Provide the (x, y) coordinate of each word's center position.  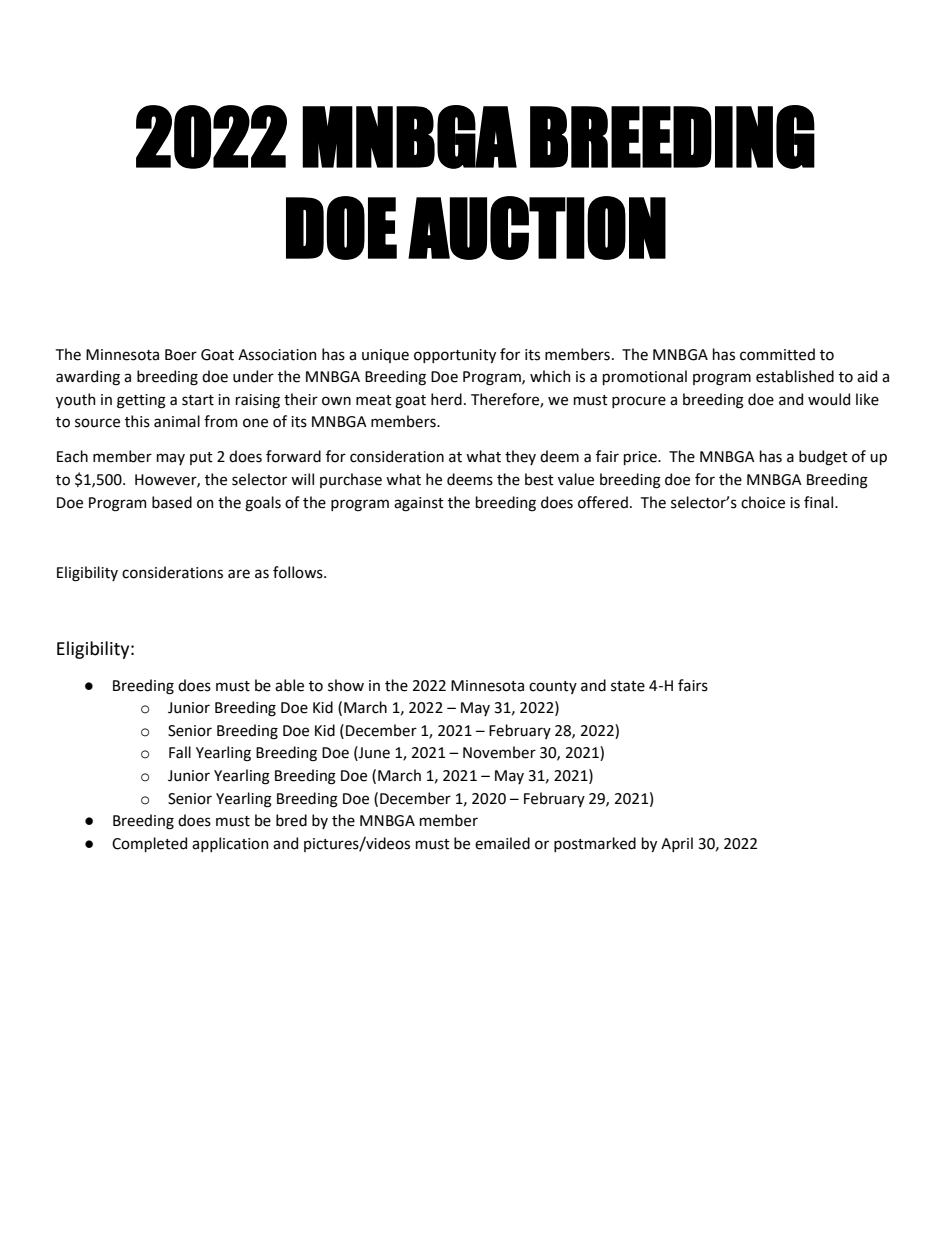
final (820, 502)
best (539, 479)
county (553, 687)
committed (777, 354)
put (201, 458)
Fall (180, 752)
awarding (88, 378)
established (795, 376)
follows (299, 572)
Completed (149, 844)
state (628, 686)
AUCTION (537, 228)
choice (763, 502)
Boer (181, 355)
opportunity (455, 356)
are (239, 574)
